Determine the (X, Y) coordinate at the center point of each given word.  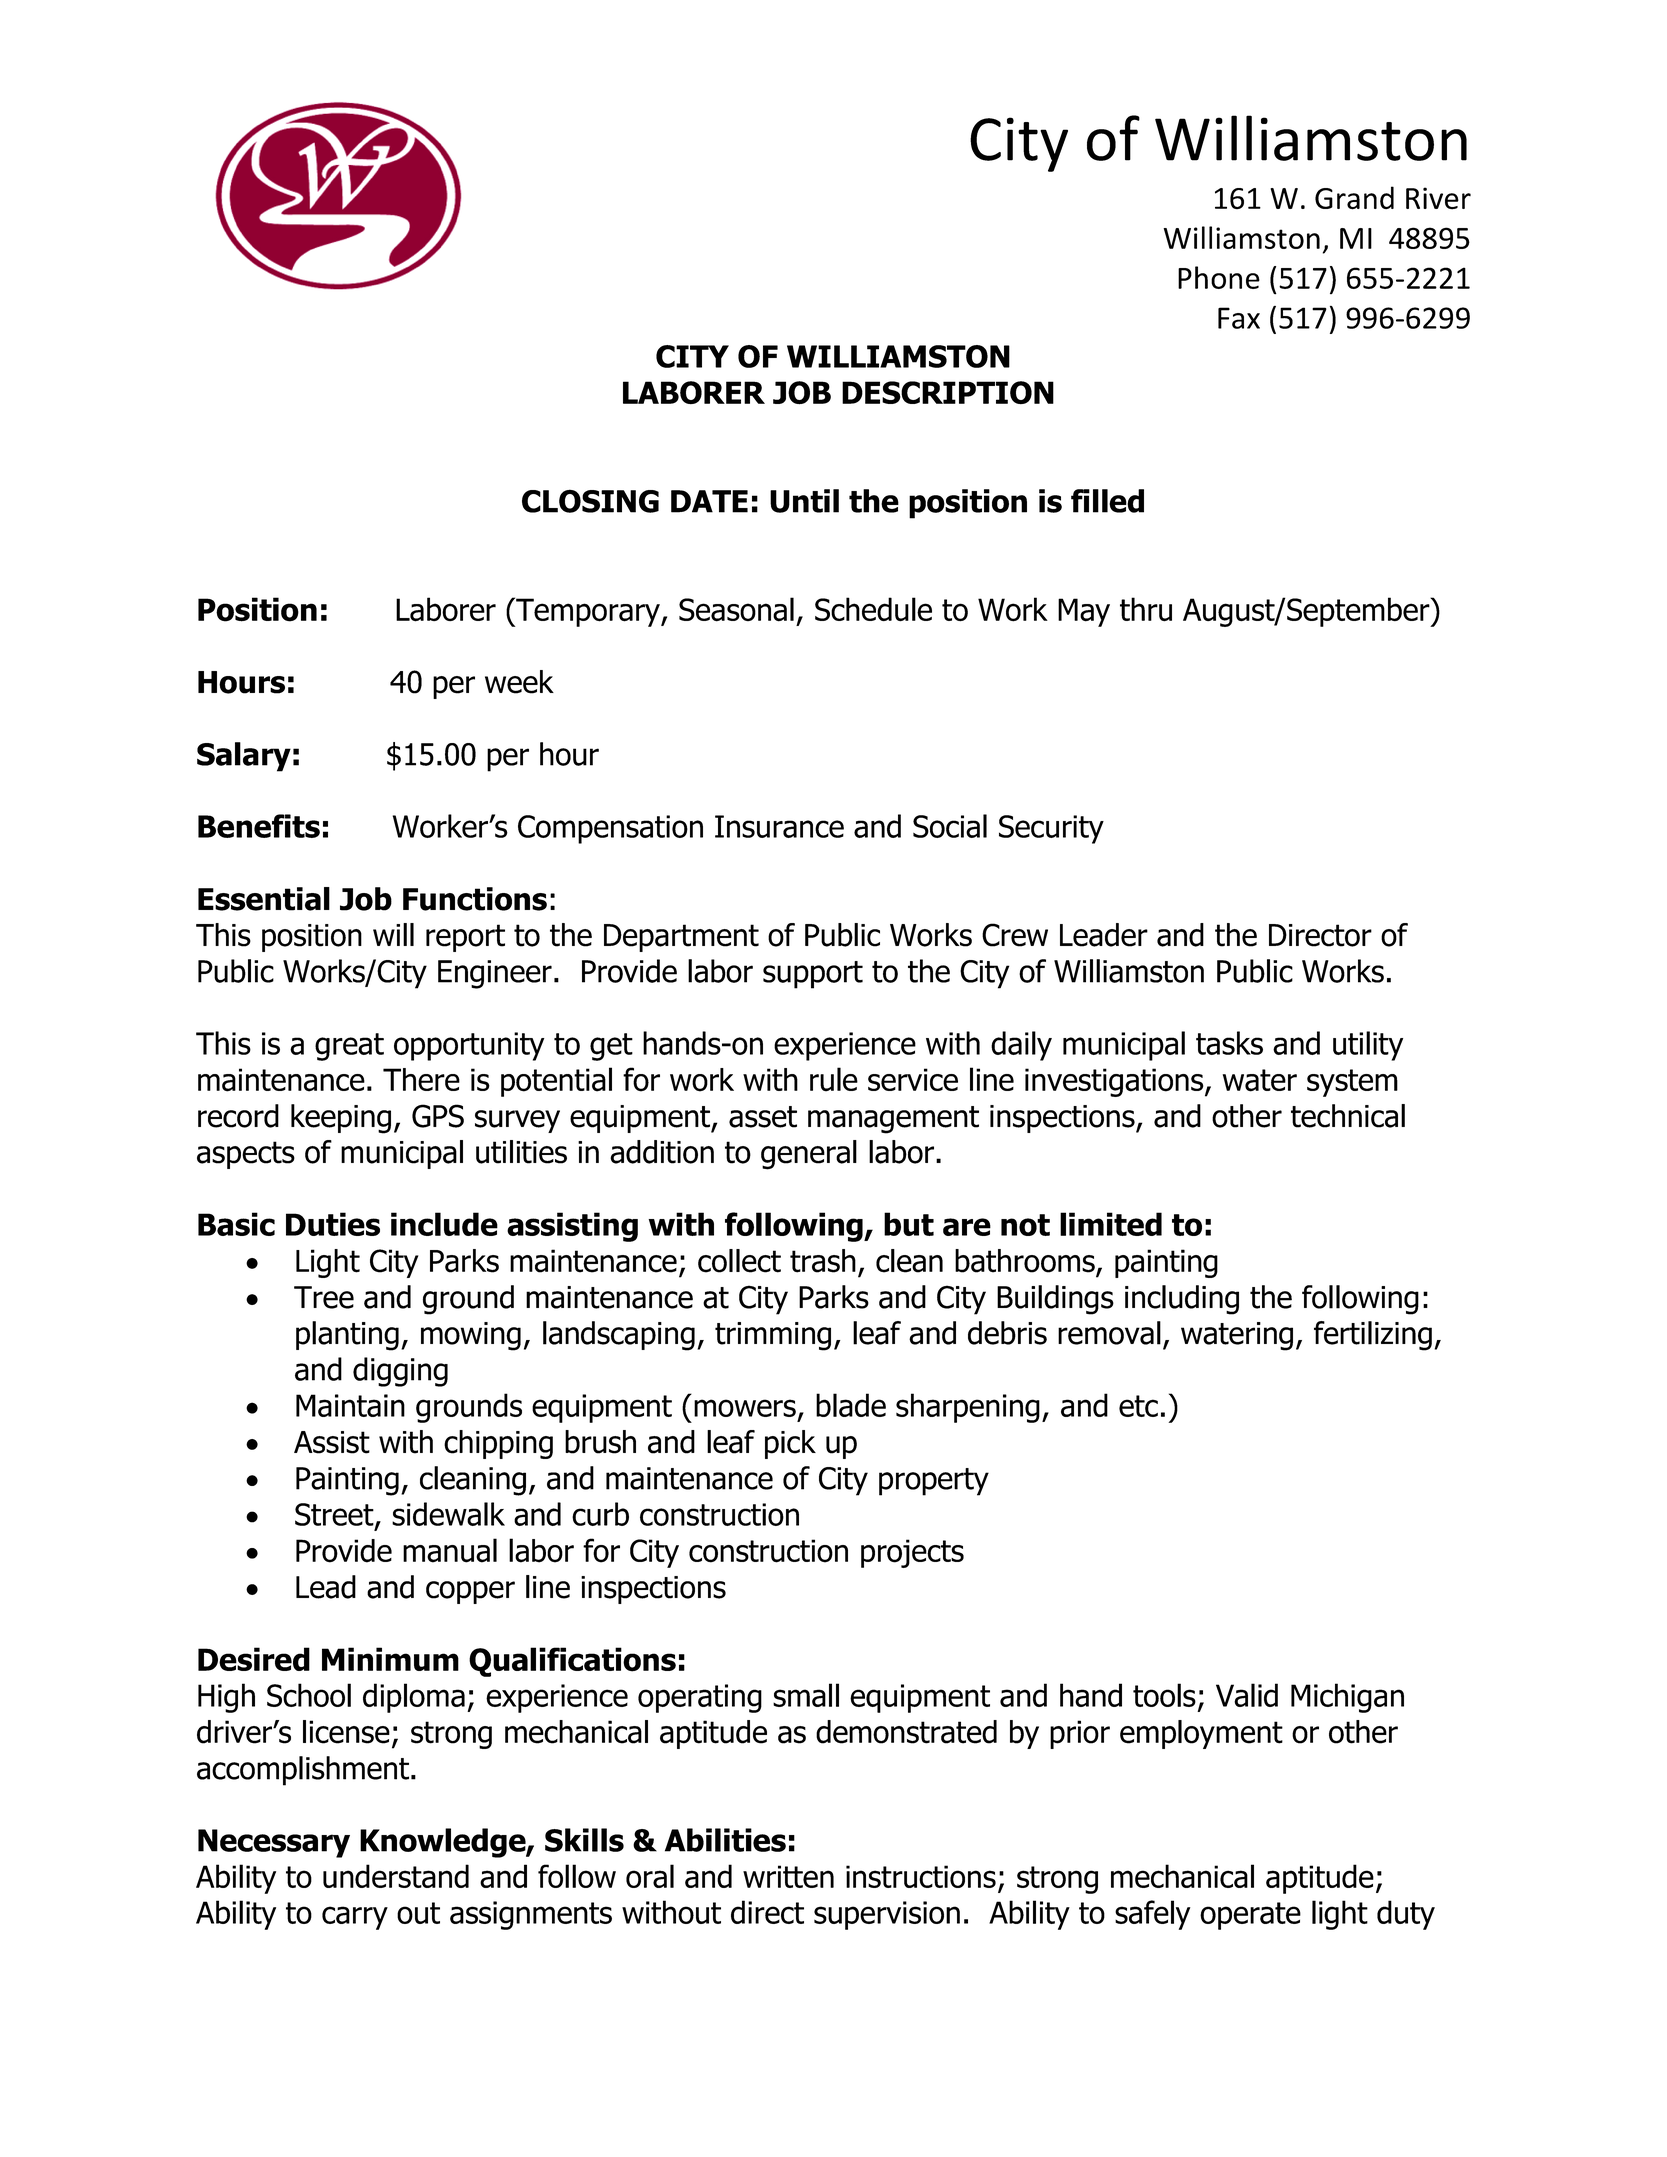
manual (450, 1550)
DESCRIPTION (948, 392)
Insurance (779, 826)
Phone (1219, 277)
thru (1146, 609)
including (1182, 1300)
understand (396, 1876)
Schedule (873, 609)
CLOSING (590, 501)
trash (823, 1261)
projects (912, 1553)
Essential (264, 899)
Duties (333, 1224)
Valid (1247, 1695)
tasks (1229, 1043)
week (519, 682)
